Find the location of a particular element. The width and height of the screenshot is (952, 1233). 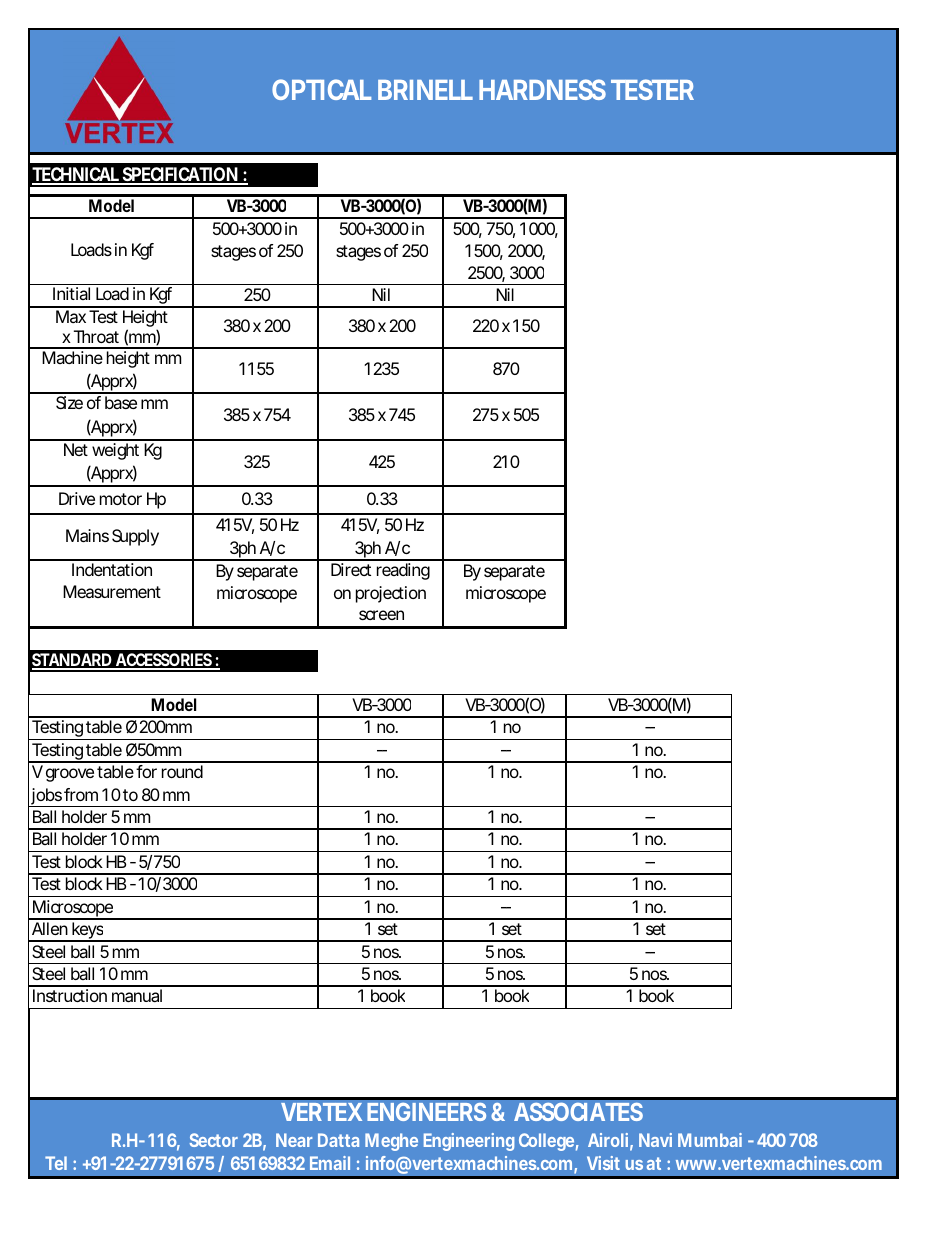

OPTICAL is located at coordinates (321, 89).
